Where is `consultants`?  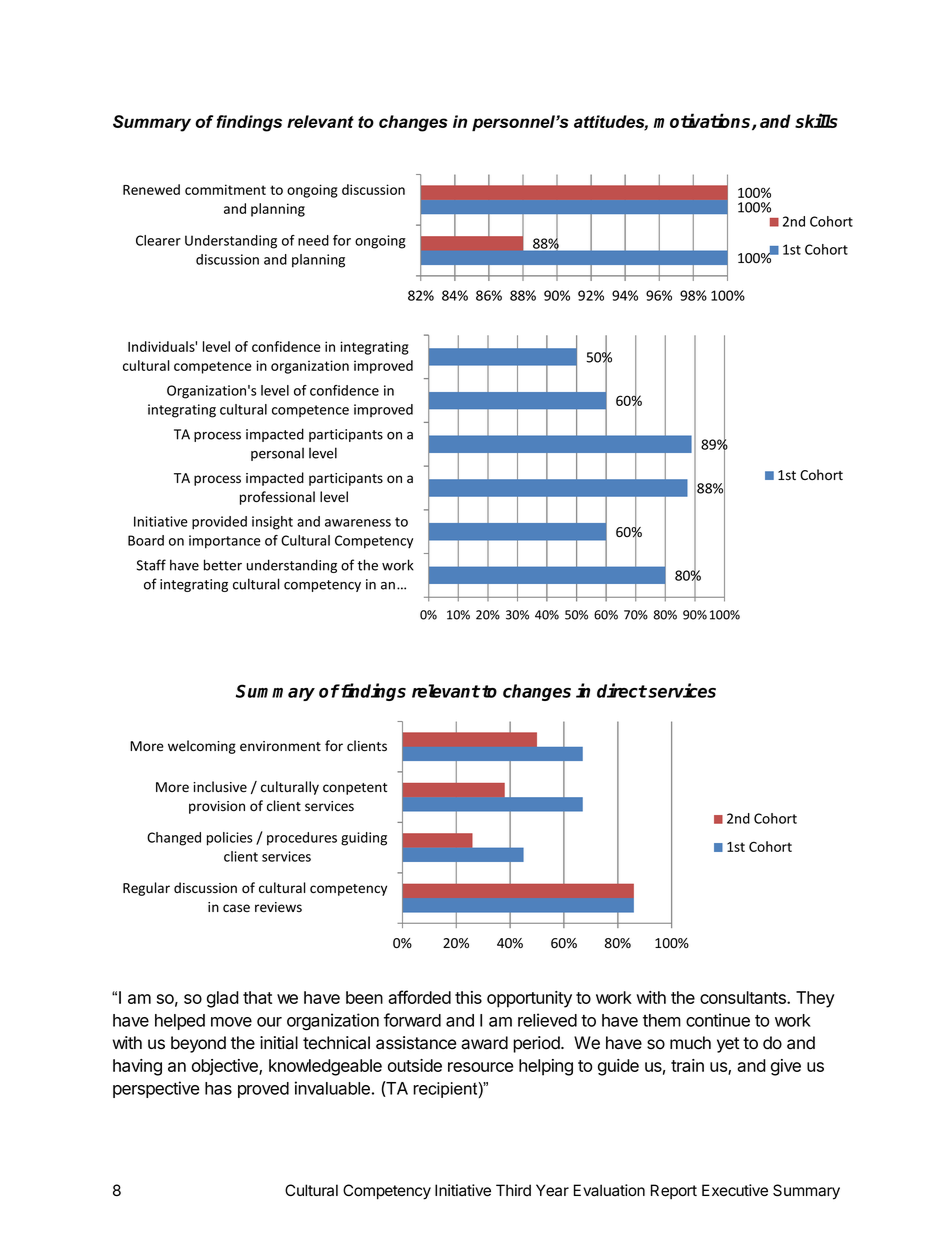 consultants is located at coordinates (744, 997).
